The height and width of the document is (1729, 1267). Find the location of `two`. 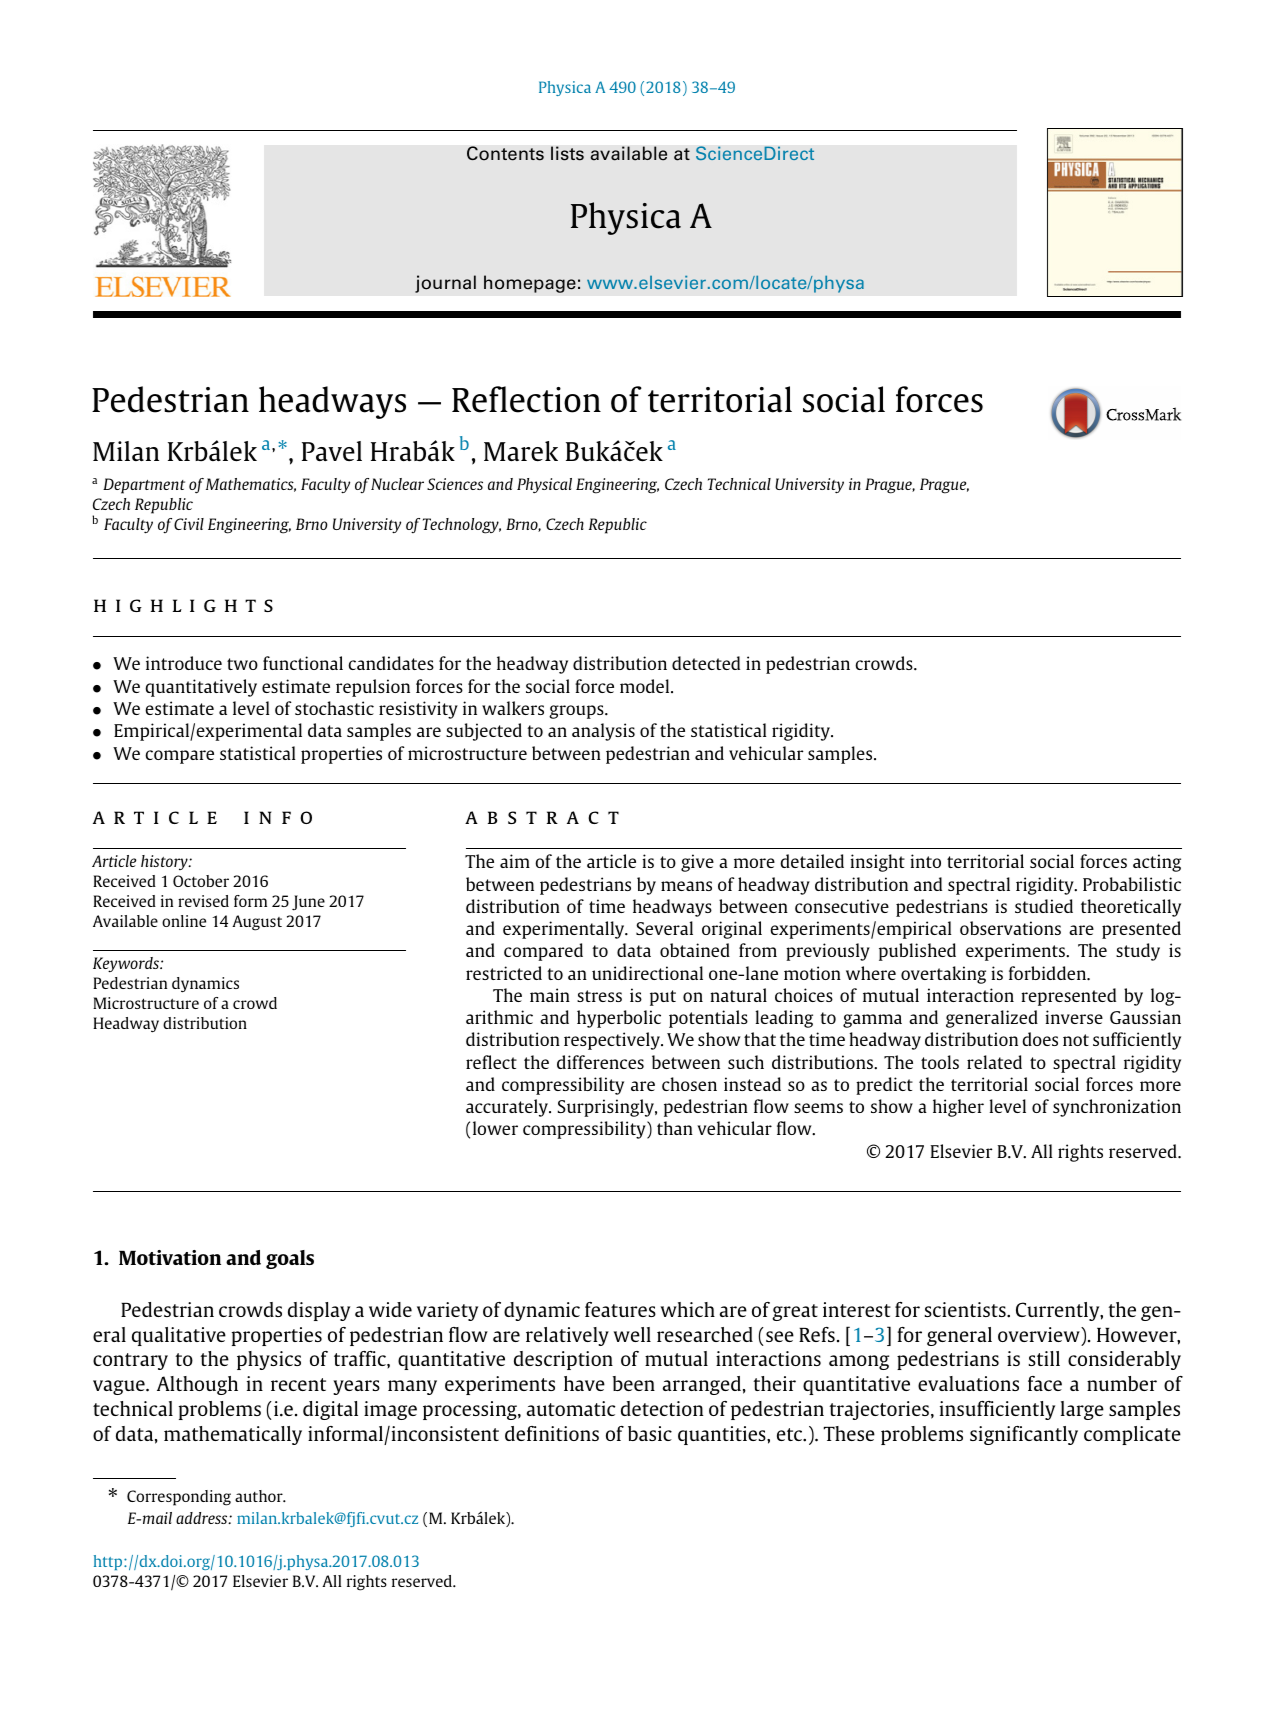

two is located at coordinates (242, 664).
